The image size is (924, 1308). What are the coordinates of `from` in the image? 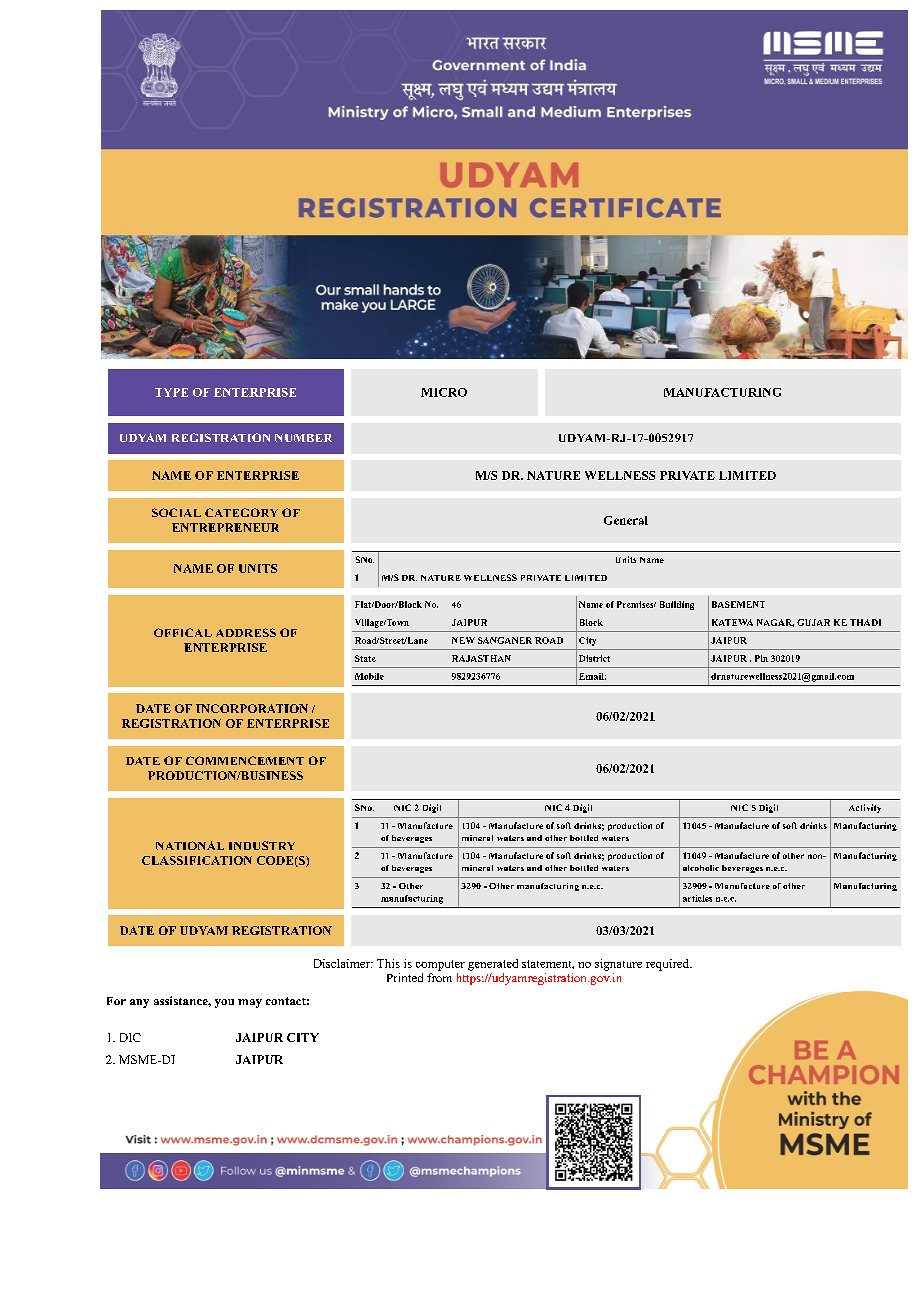 It's located at (439, 977).
